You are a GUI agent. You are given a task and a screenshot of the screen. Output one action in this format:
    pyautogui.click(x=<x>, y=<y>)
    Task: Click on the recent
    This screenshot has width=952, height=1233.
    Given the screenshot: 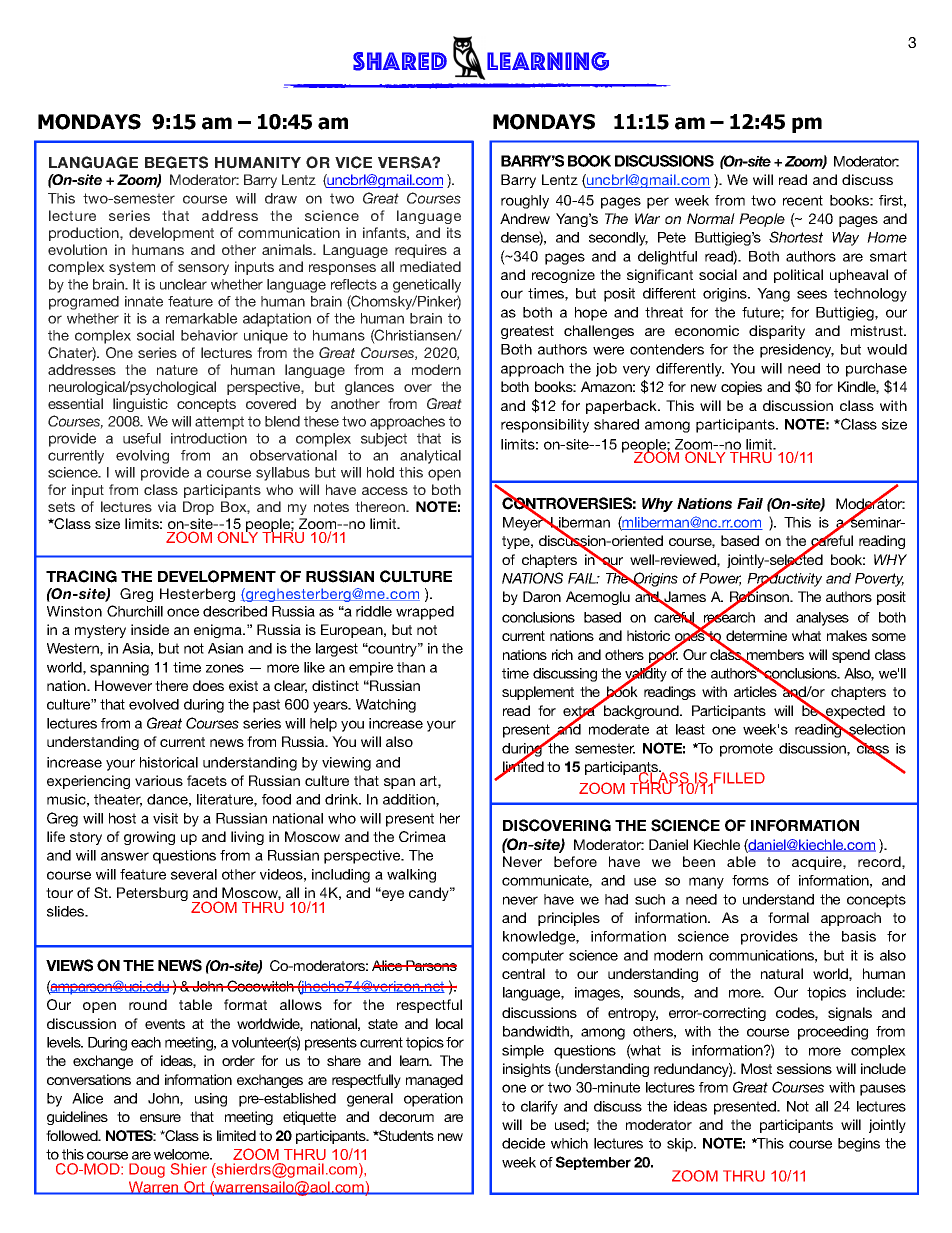 What is the action you would take?
    pyautogui.click(x=803, y=200)
